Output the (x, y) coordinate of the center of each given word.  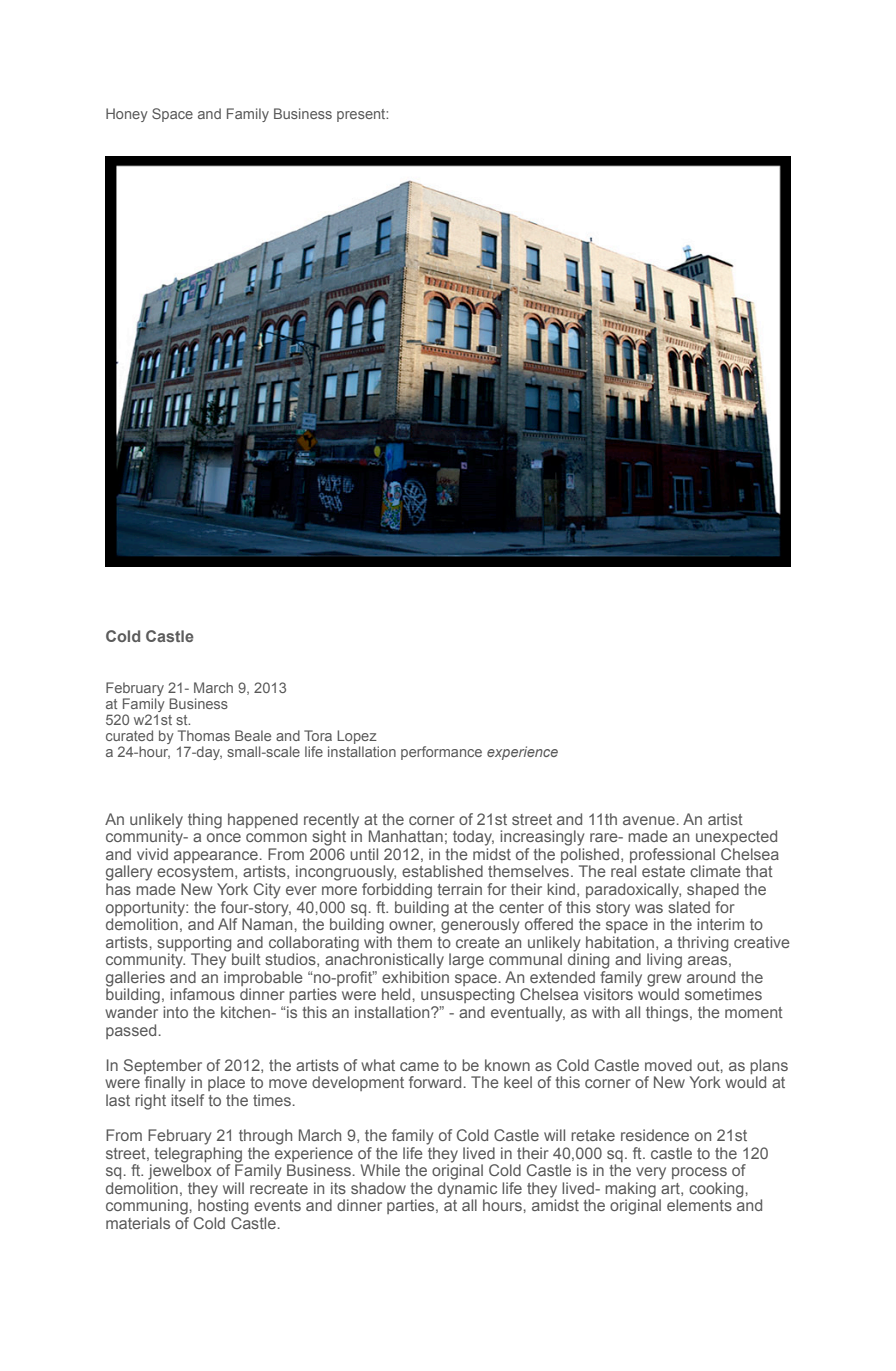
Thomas (204, 735)
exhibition (415, 977)
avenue (649, 820)
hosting (223, 1206)
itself (187, 1100)
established (442, 871)
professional (672, 855)
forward (435, 1082)
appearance (216, 857)
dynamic (467, 1191)
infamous (202, 994)
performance (441, 753)
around (711, 977)
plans (769, 1066)
